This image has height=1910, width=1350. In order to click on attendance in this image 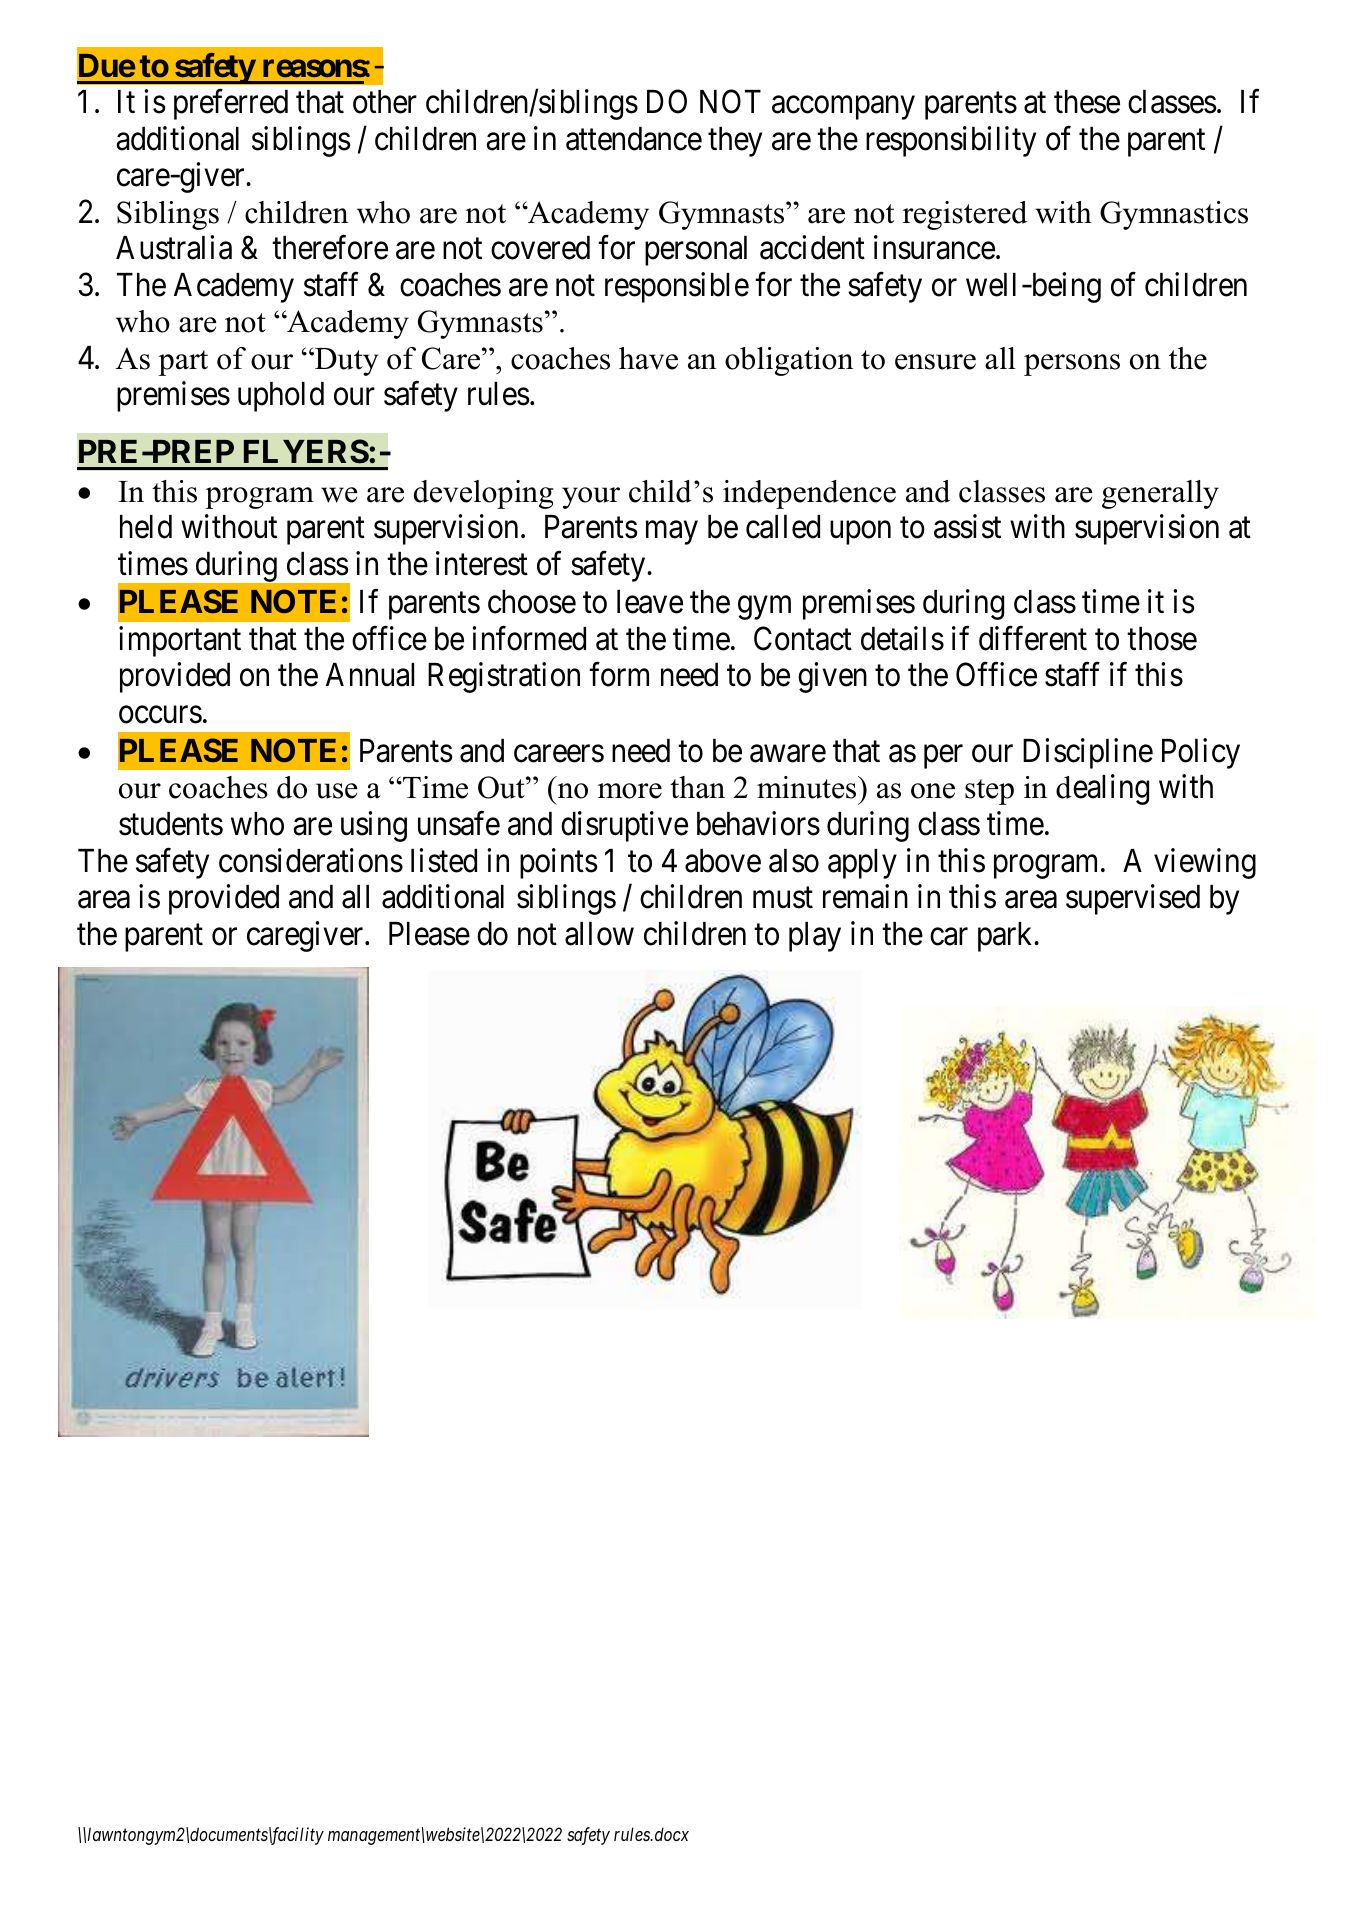, I will do `click(634, 139)`.
